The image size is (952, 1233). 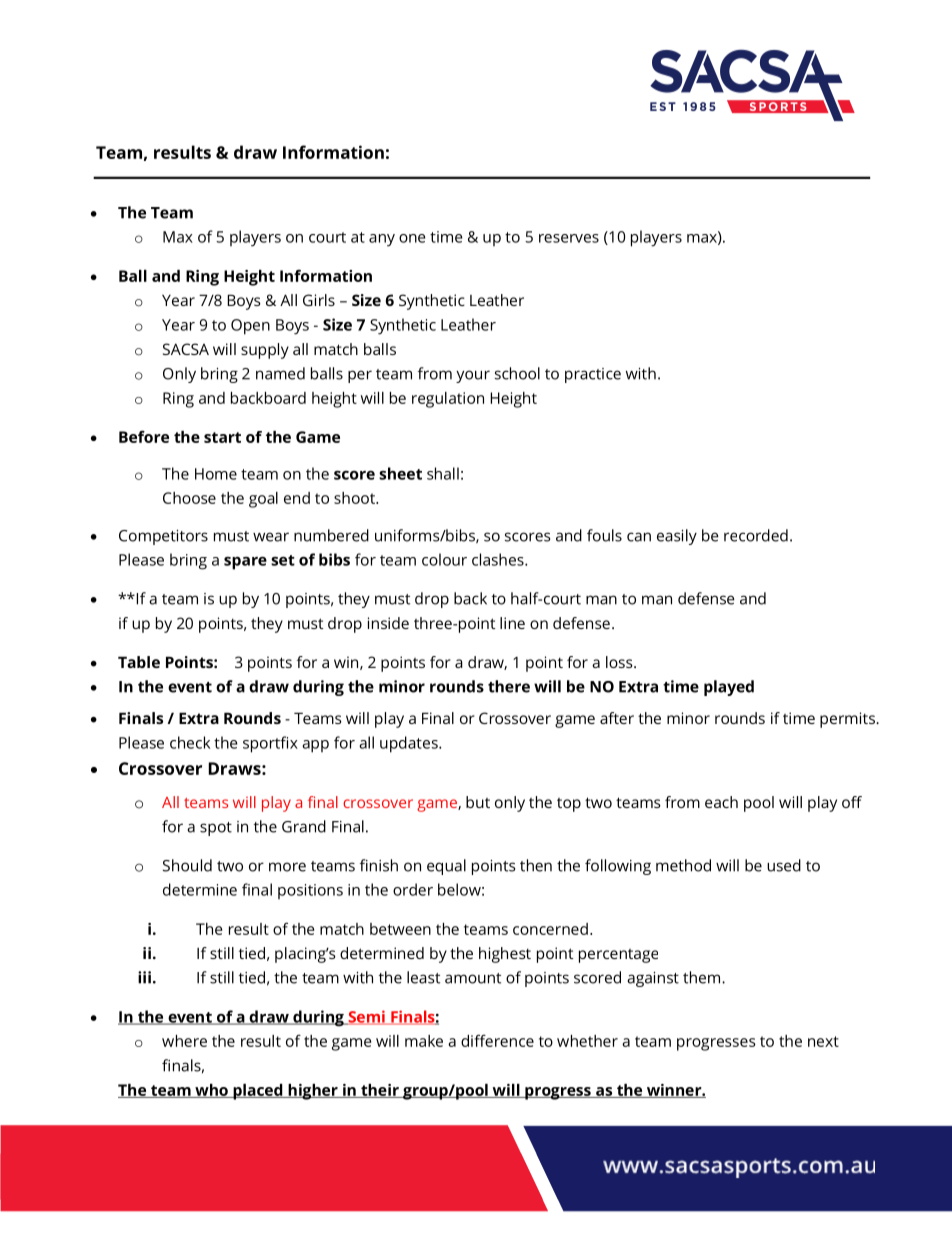 I want to click on spare, so click(x=245, y=563).
